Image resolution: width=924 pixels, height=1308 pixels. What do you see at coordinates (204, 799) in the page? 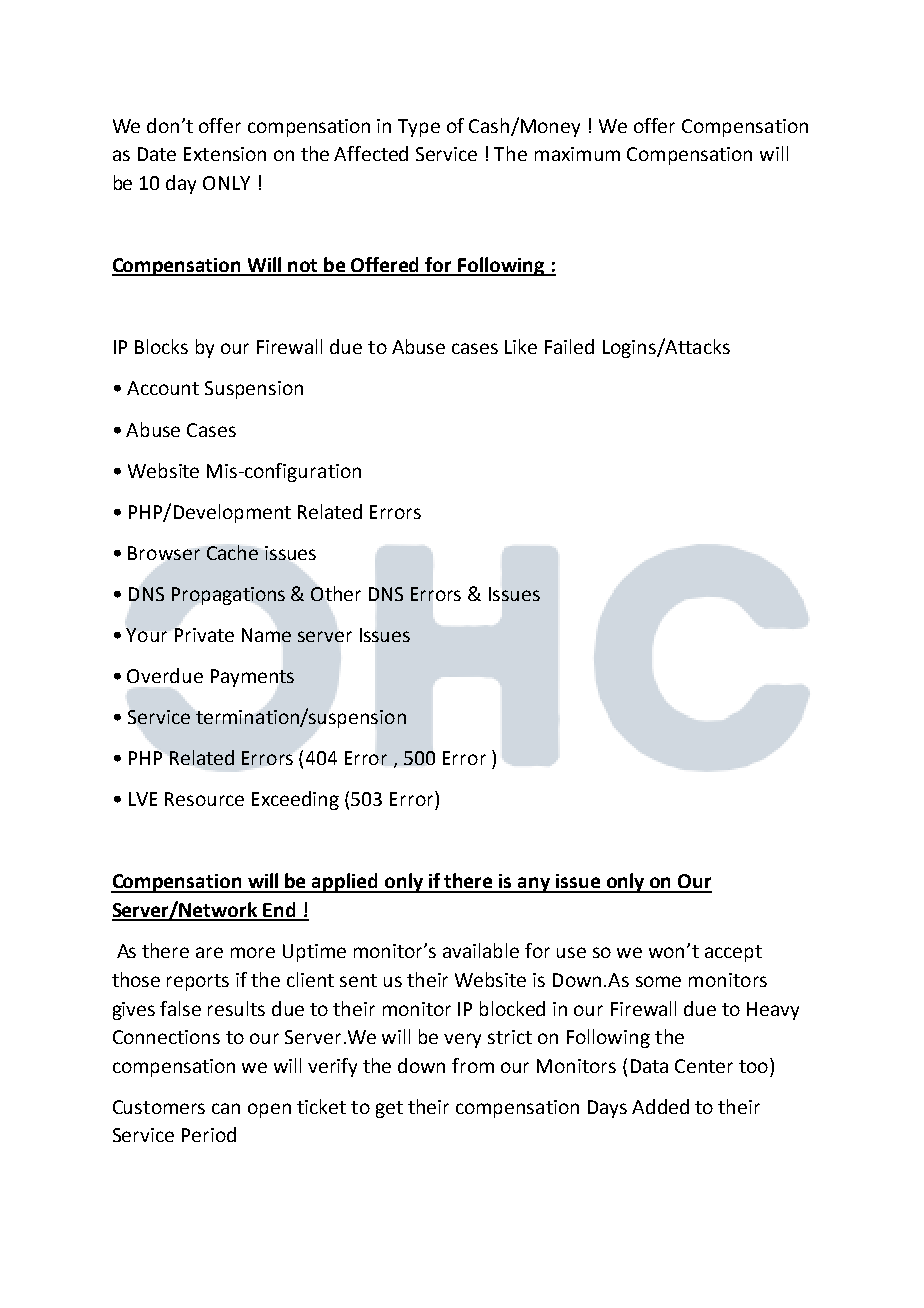
I see `Resource` at bounding box center [204, 799].
